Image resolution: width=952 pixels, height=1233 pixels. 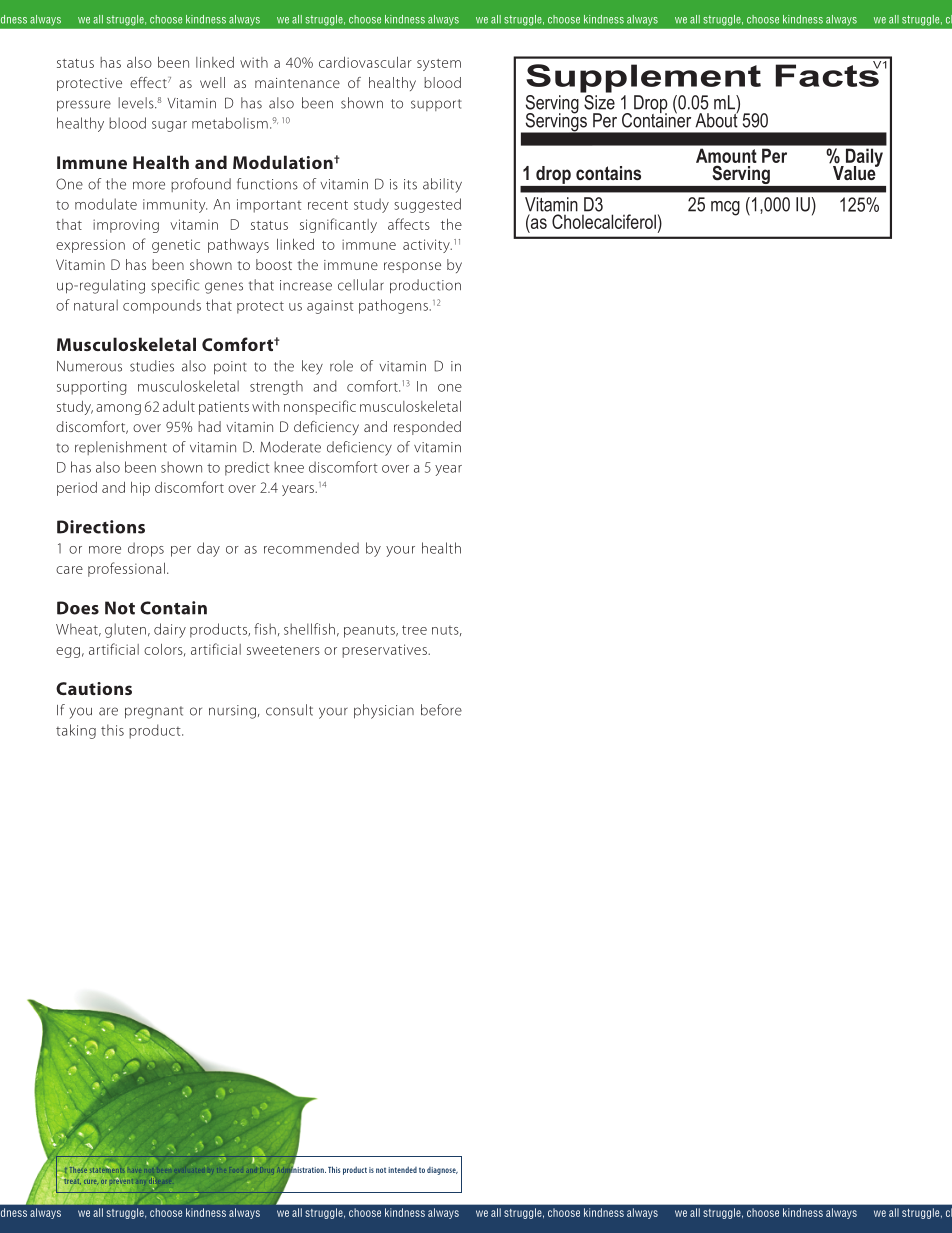 What do you see at coordinates (121, 448) in the screenshot?
I see `replenishment` at bounding box center [121, 448].
